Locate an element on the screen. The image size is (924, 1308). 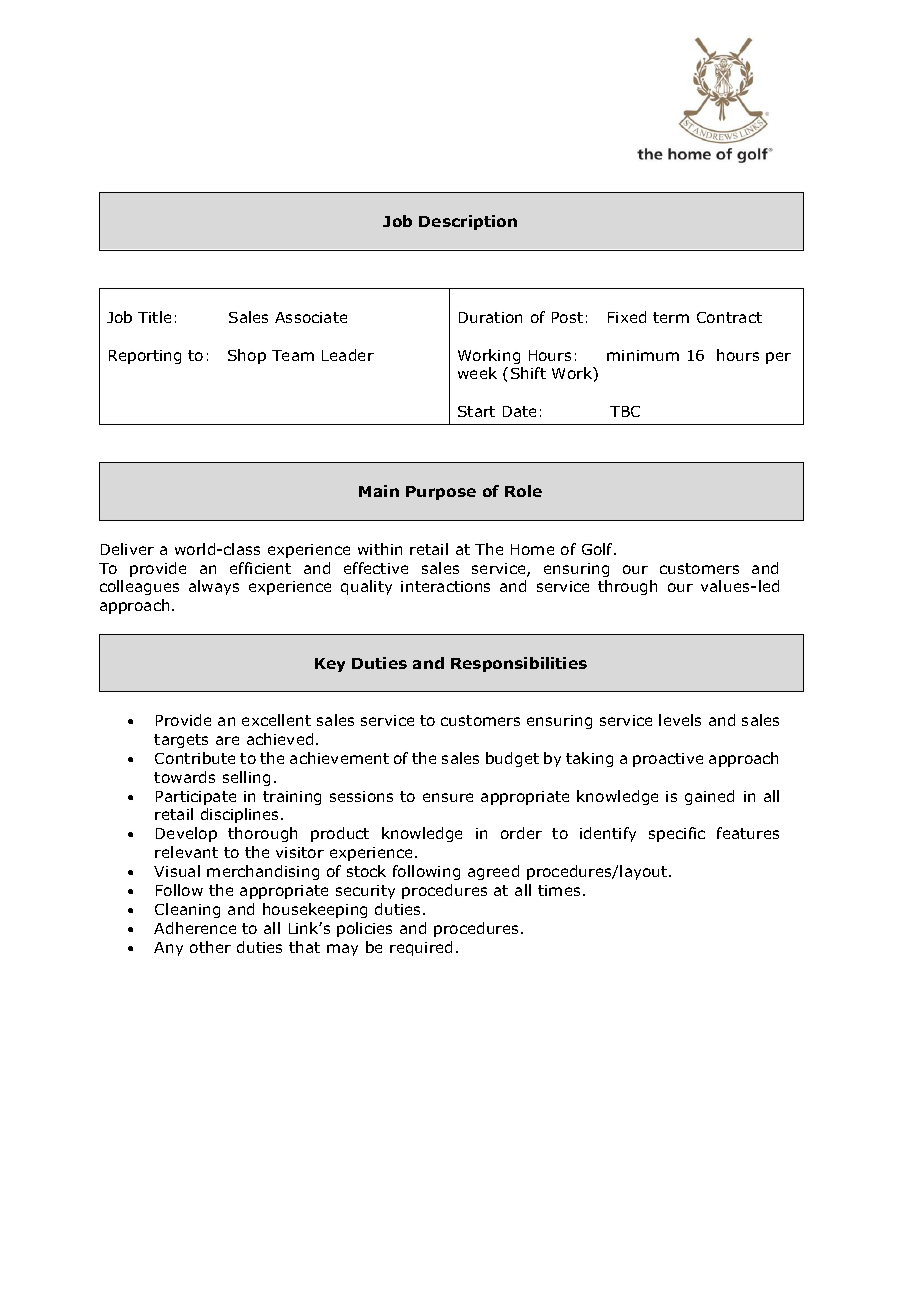
times is located at coordinates (559, 890).
